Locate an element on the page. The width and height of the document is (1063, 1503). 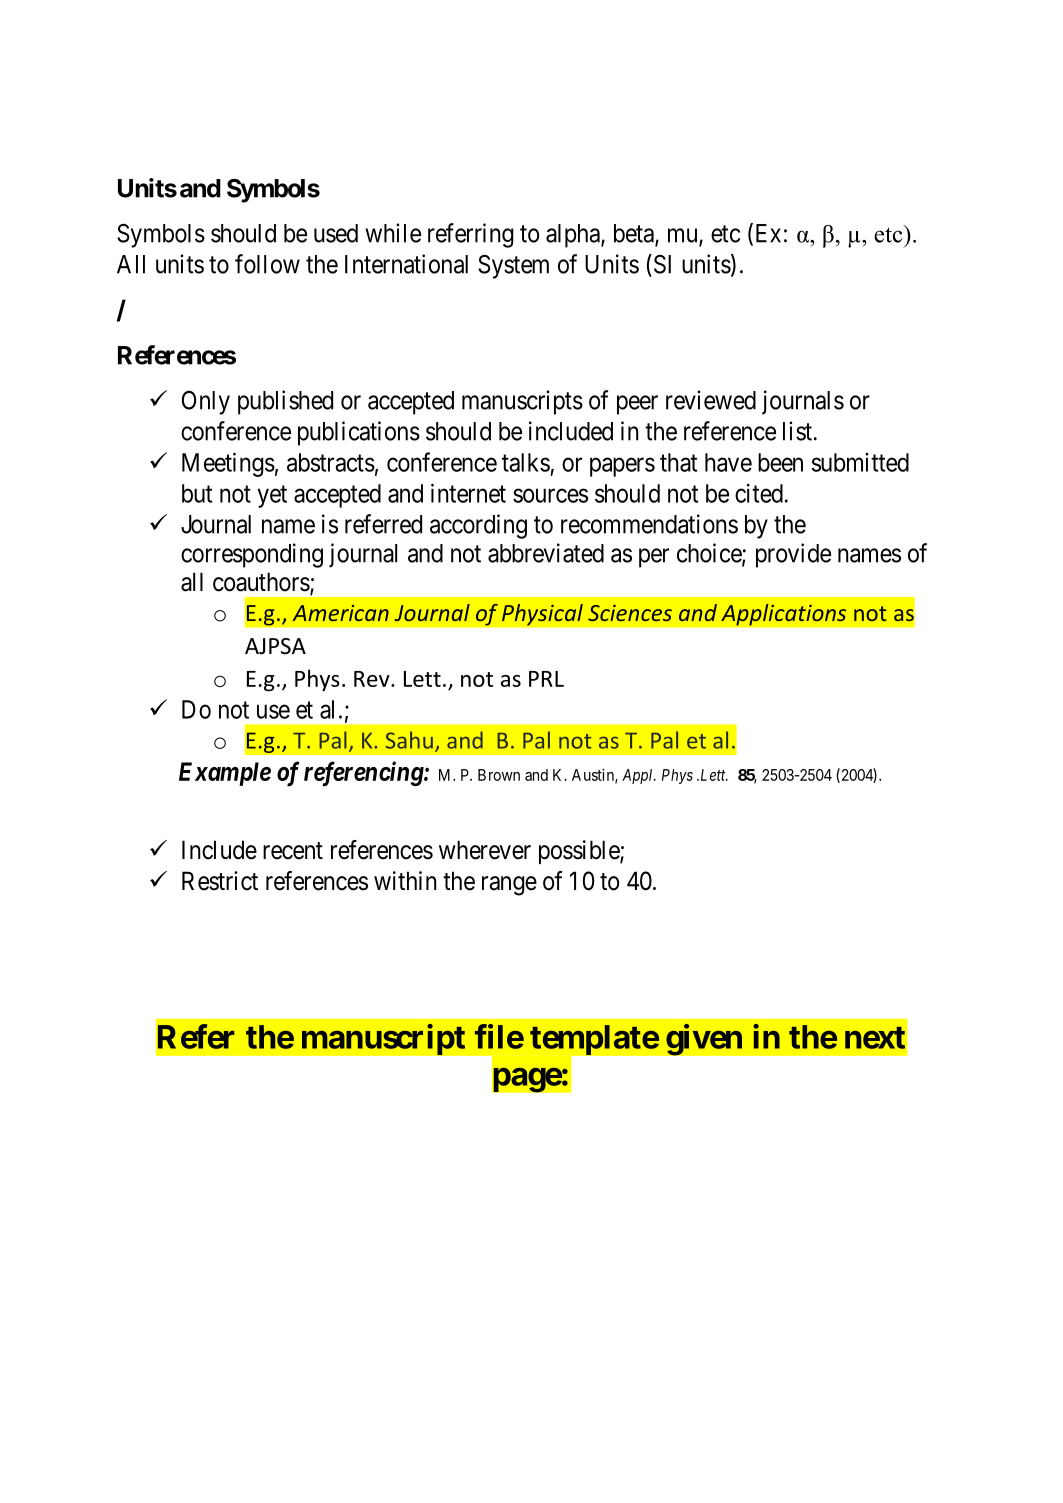
given is located at coordinates (704, 1040).
